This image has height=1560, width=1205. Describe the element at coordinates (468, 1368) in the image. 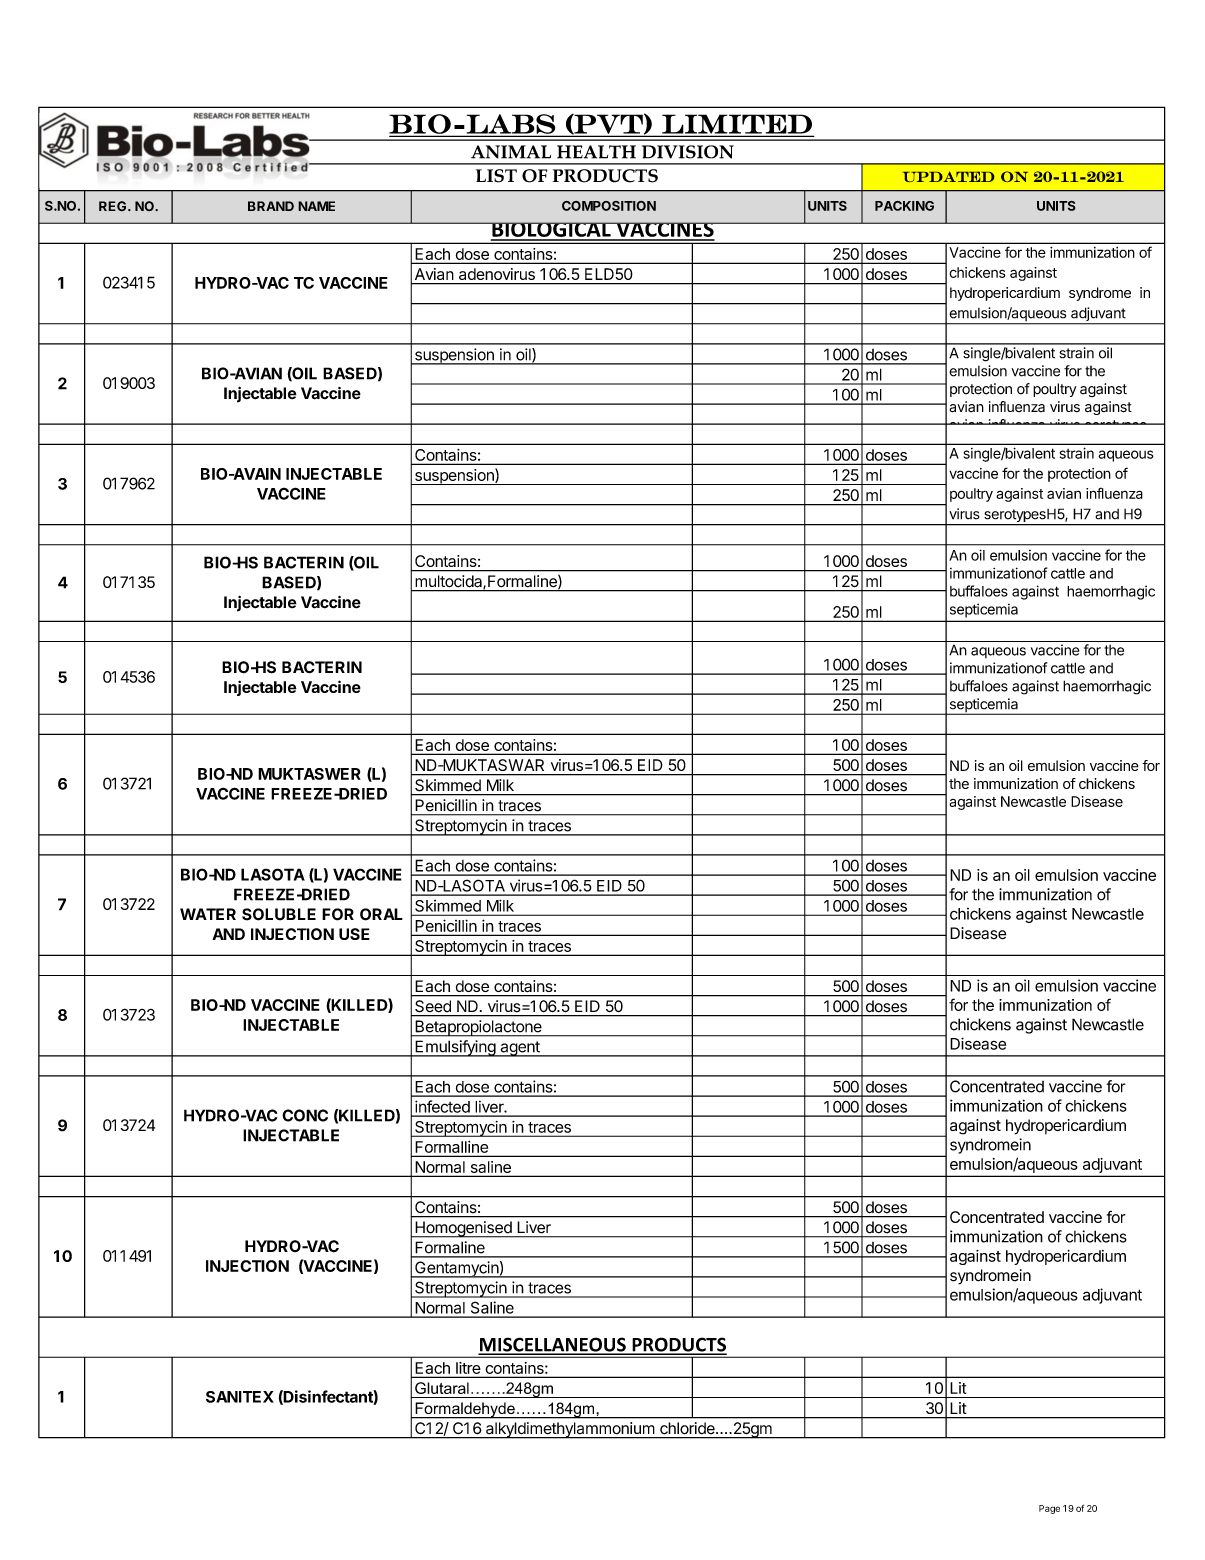

I see `litre` at that location.
